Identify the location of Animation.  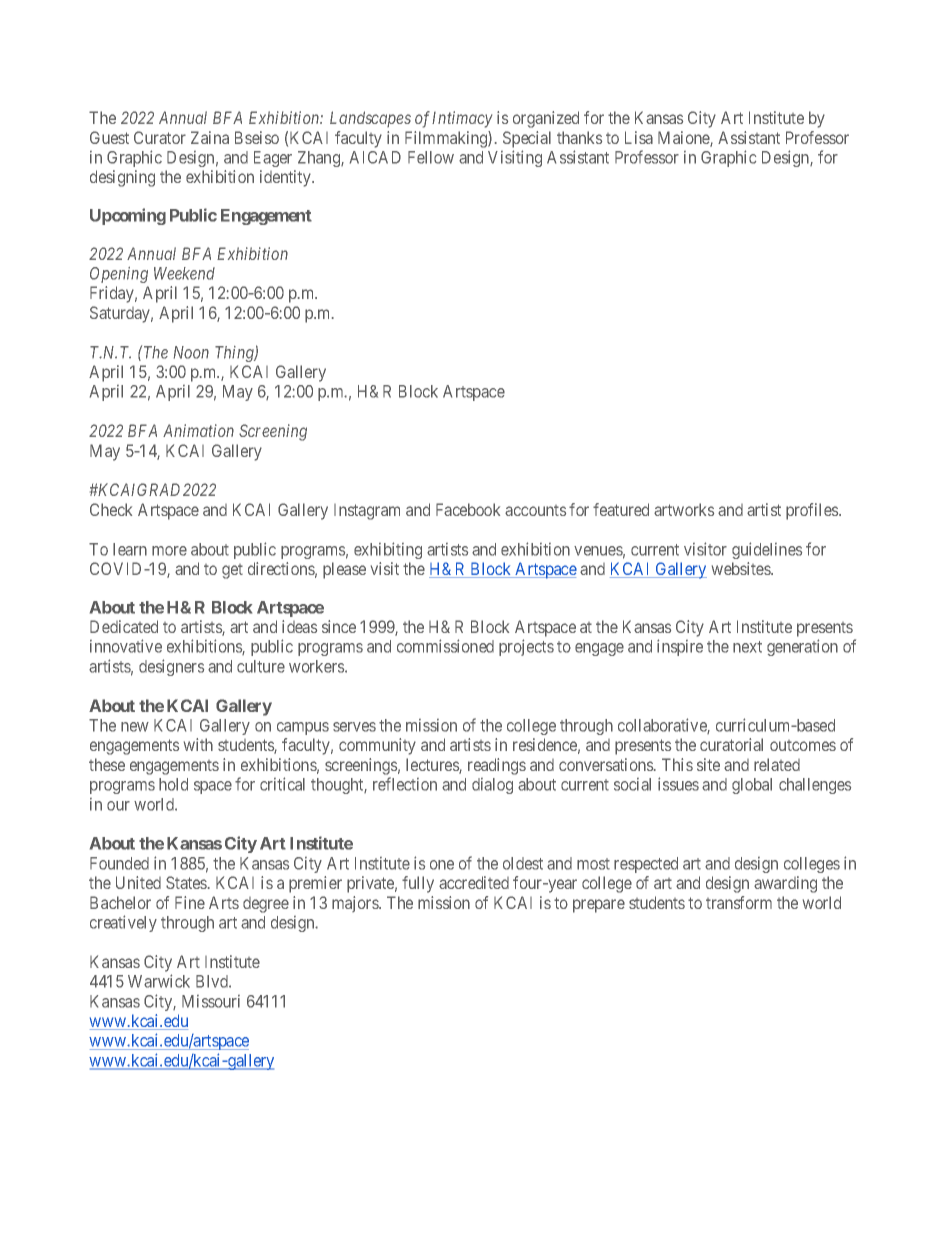
(198, 430).
